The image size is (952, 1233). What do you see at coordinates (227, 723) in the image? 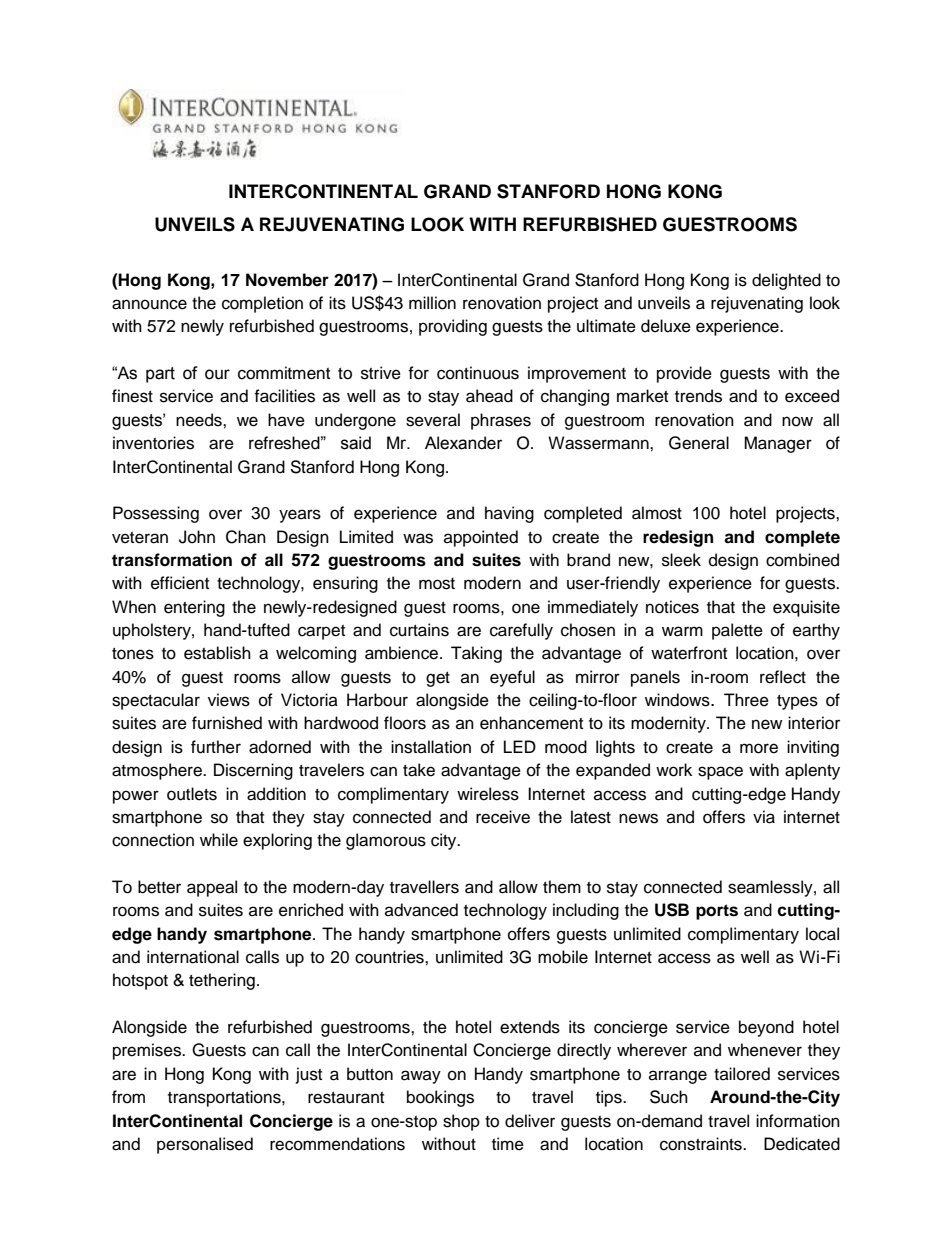
I see `furnished` at bounding box center [227, 723].
